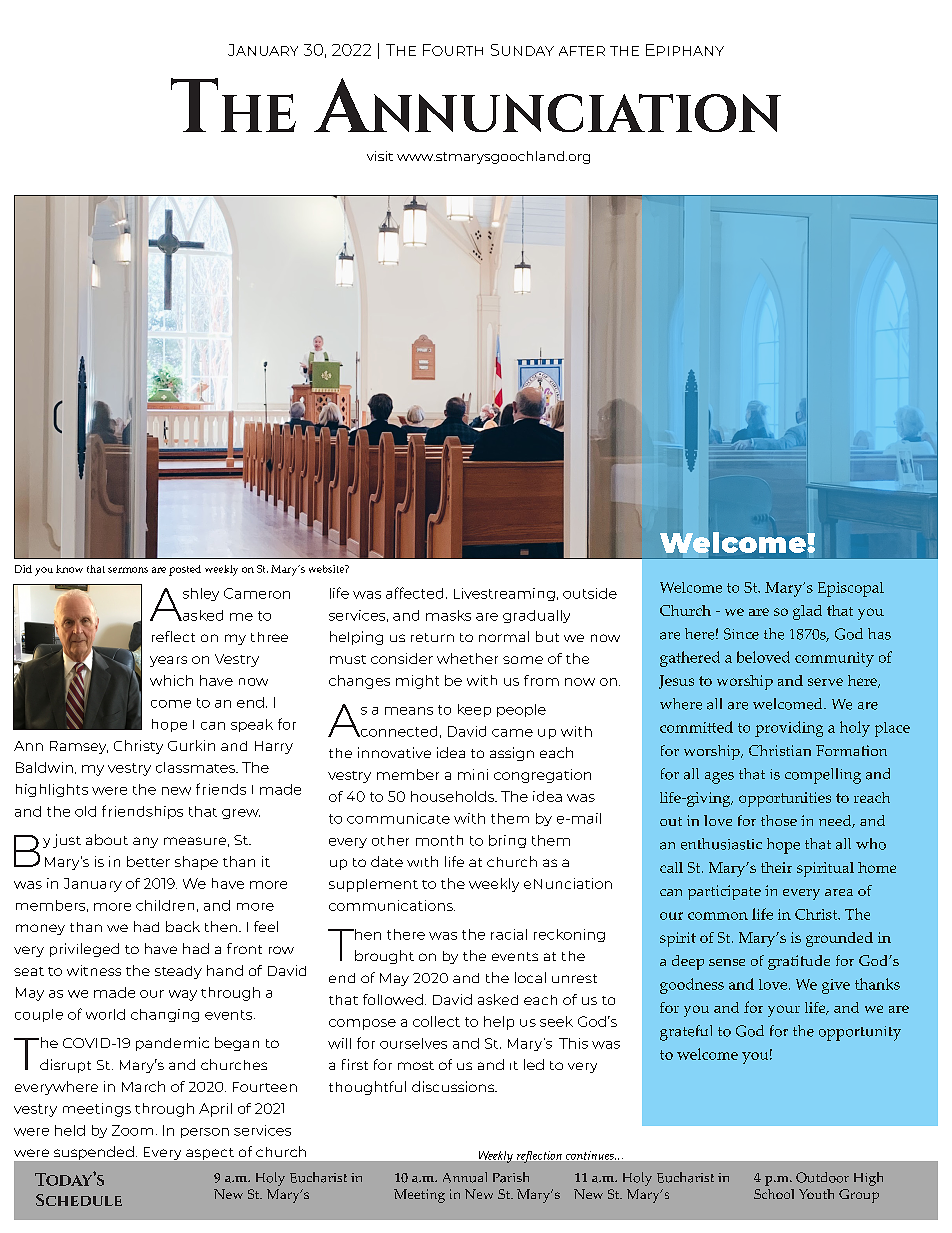  What do you see at coordinates (94, 1153) in the screenshot?
I see `suspended` at bounding box center [94, 1153].
